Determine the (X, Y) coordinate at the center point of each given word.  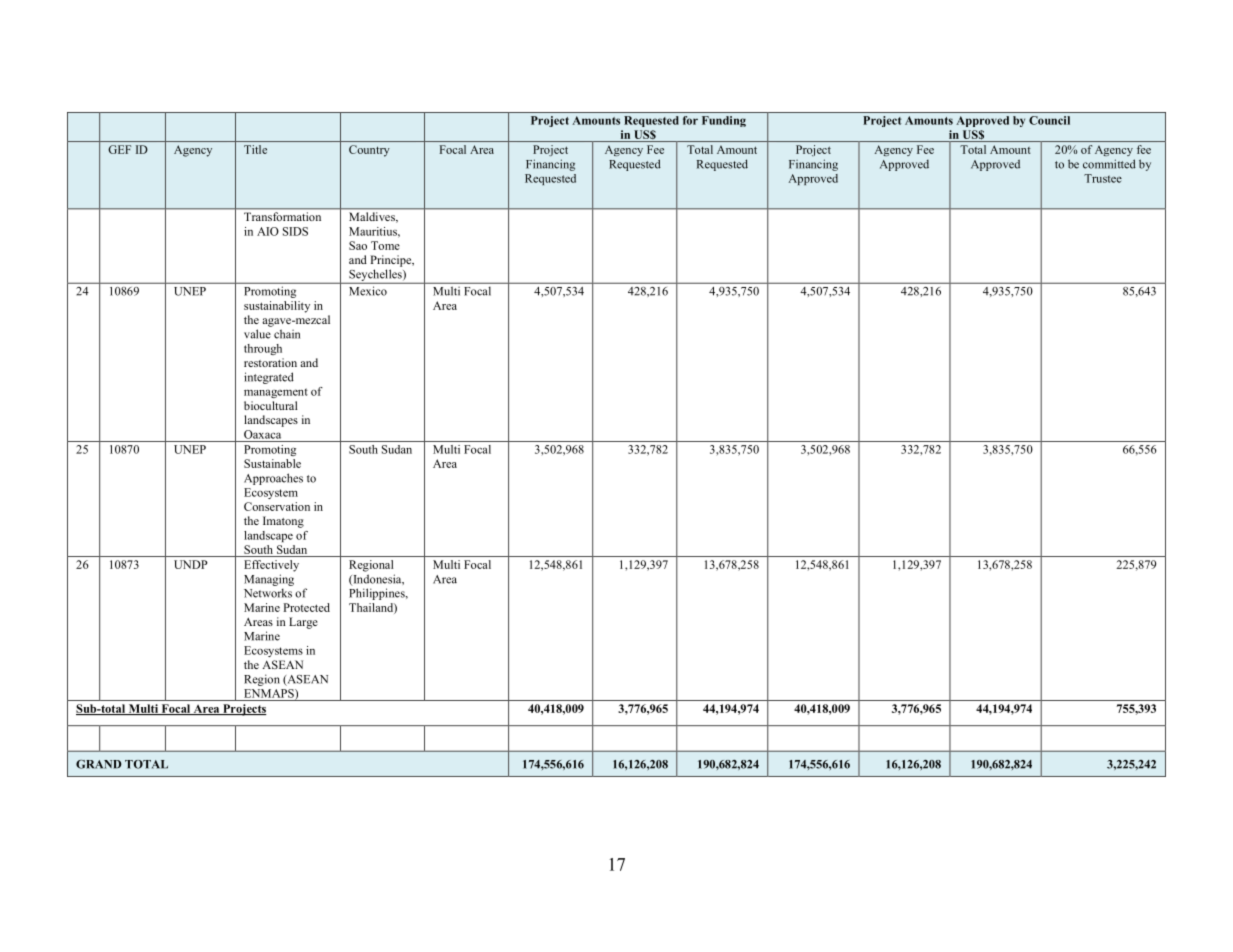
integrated (269, 378)
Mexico (368, 291)
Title (255, 149)
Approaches (273, 479)
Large (303, 623)
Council (1049, 120)
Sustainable (272, 463)
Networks (268, 593)
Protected (306, 607)
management (276, 393)
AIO (268, 231)
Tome (385, 245)
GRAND (99, 764)
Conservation (277, 506)
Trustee (1103, 178)
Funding (724, 121)
